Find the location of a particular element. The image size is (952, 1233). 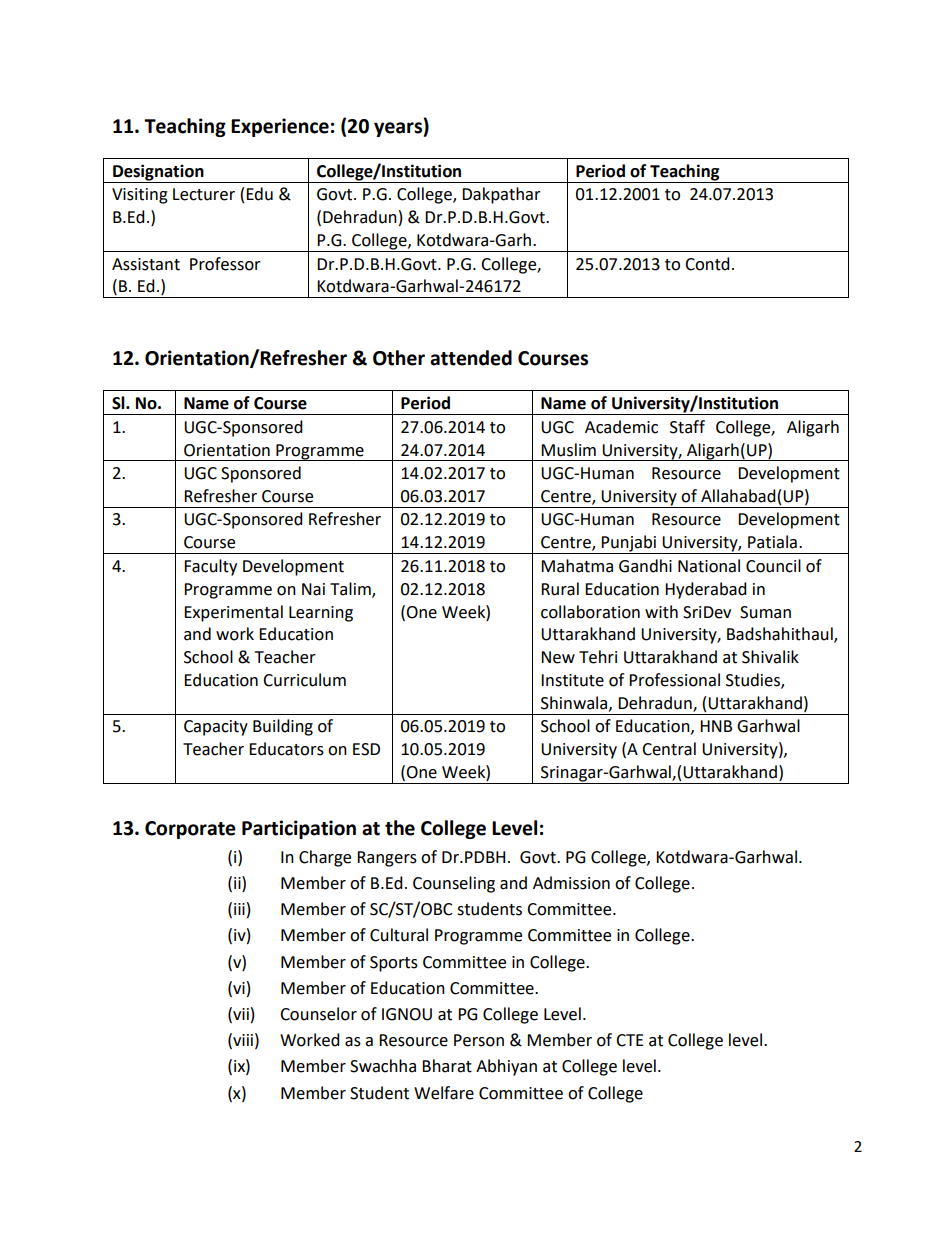

Hyderabad is located at coordinates (706, 590).
